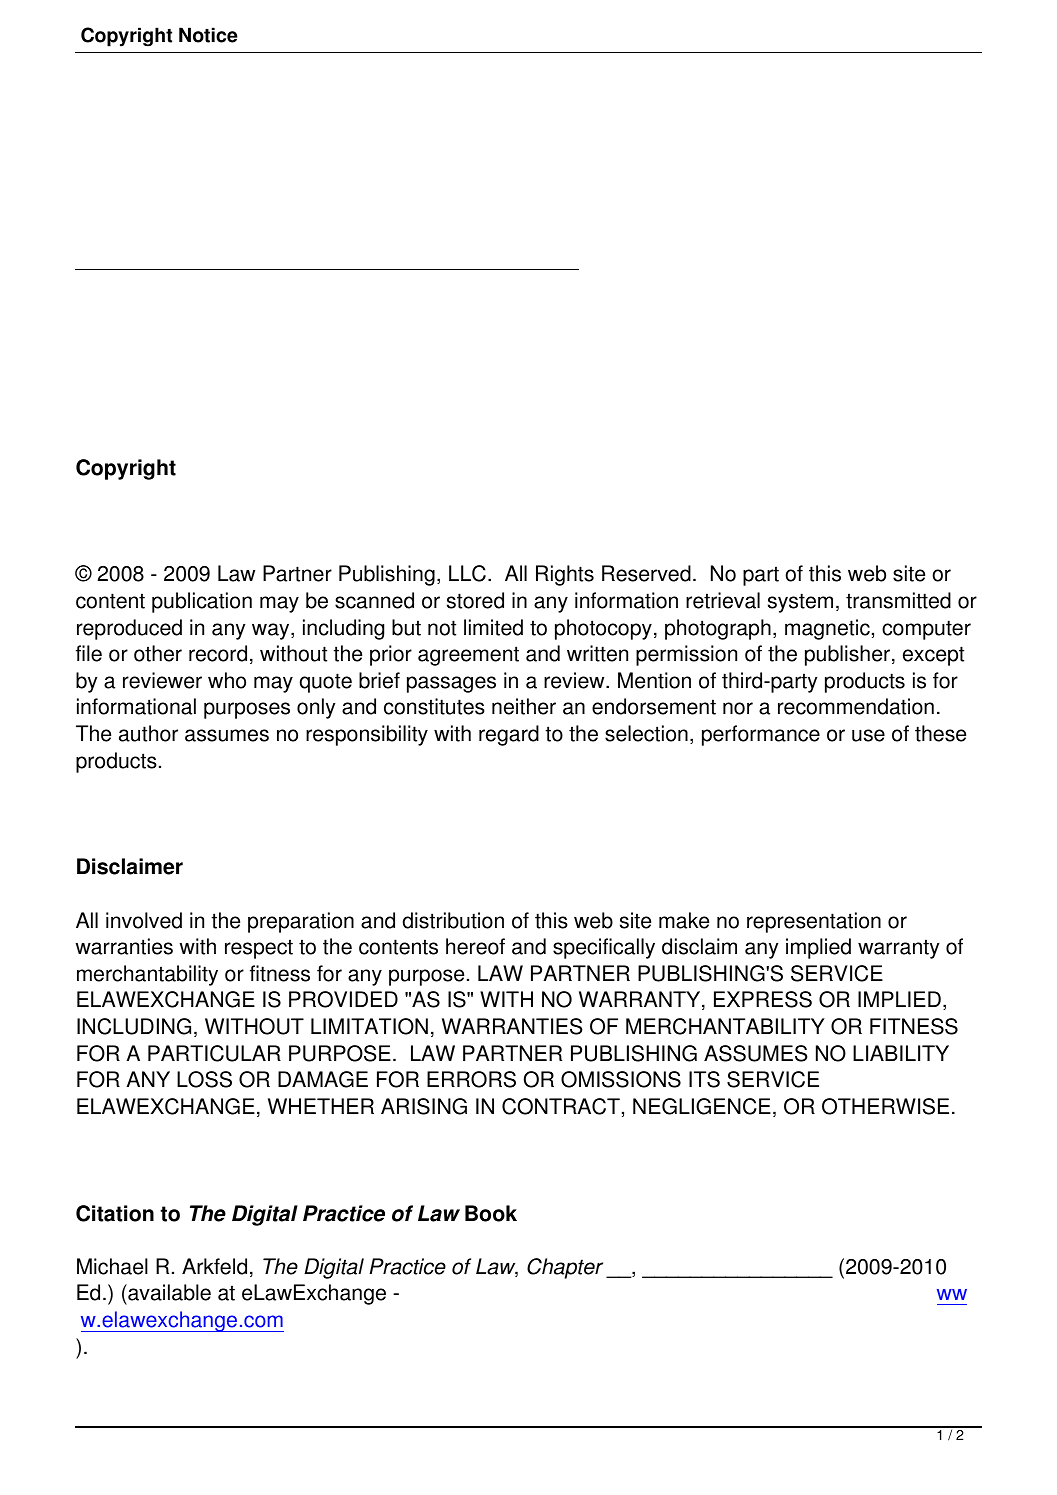 The height and width of the screenshot is (1495, 1057). Describe the element at coordinates (702, 1106) in the screenshot. I see `NEGLIGENCE` at that location.
